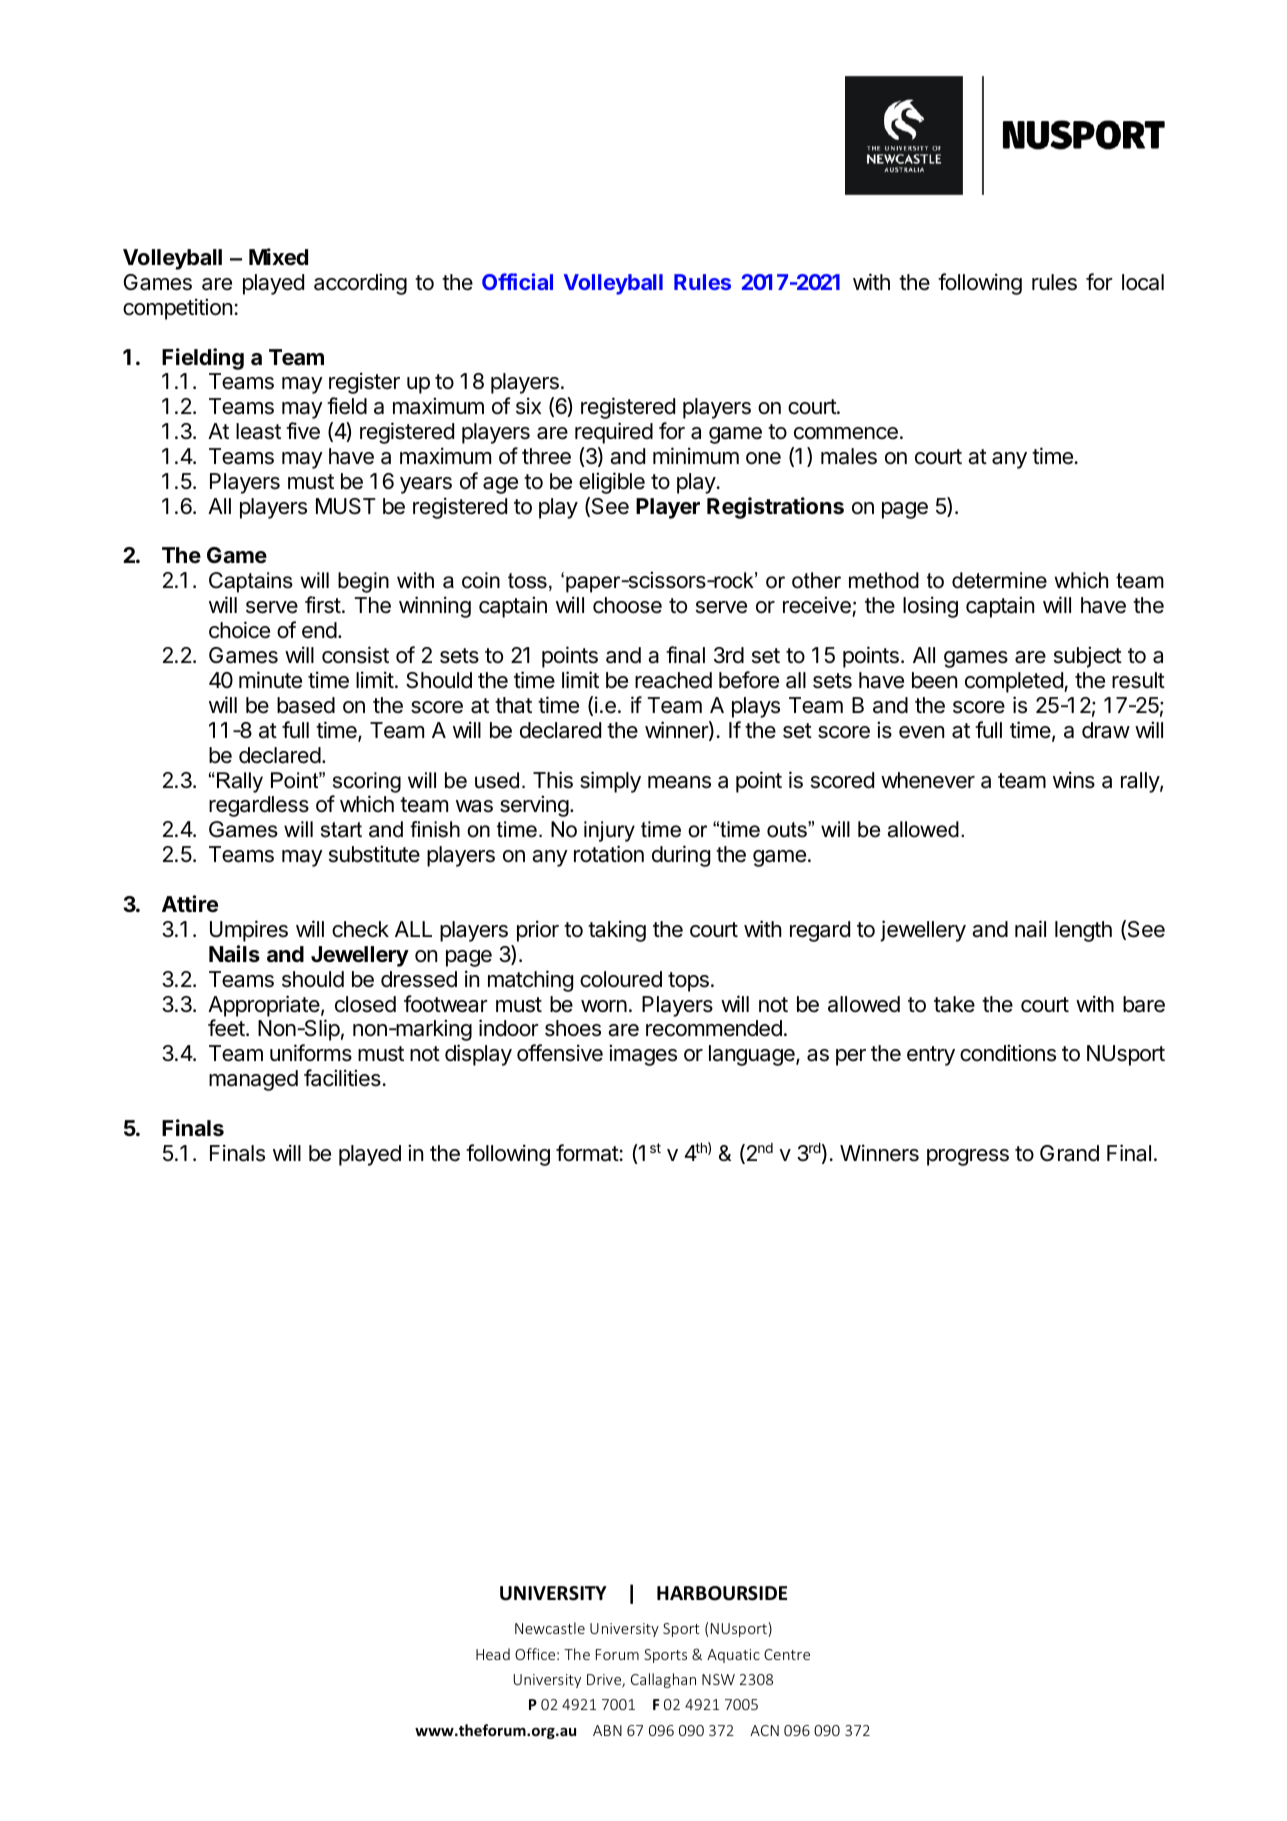 The width and height of the document is (1287, 1821). Describe the element at coordinates (663, 1680) in the document. I see `Callaghan` at that location.
